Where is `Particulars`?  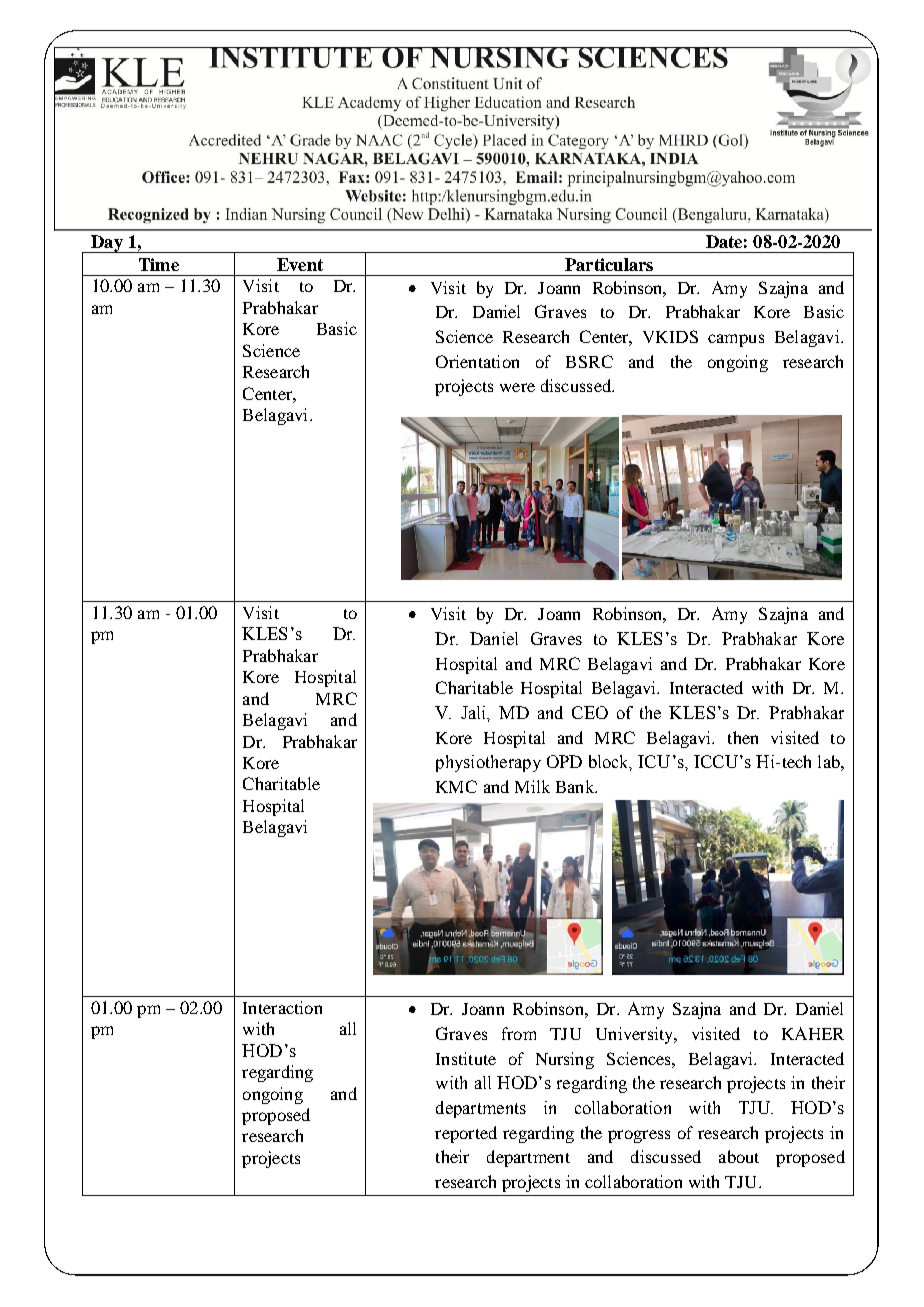 Particulars is located at coordinates (609, 264).
